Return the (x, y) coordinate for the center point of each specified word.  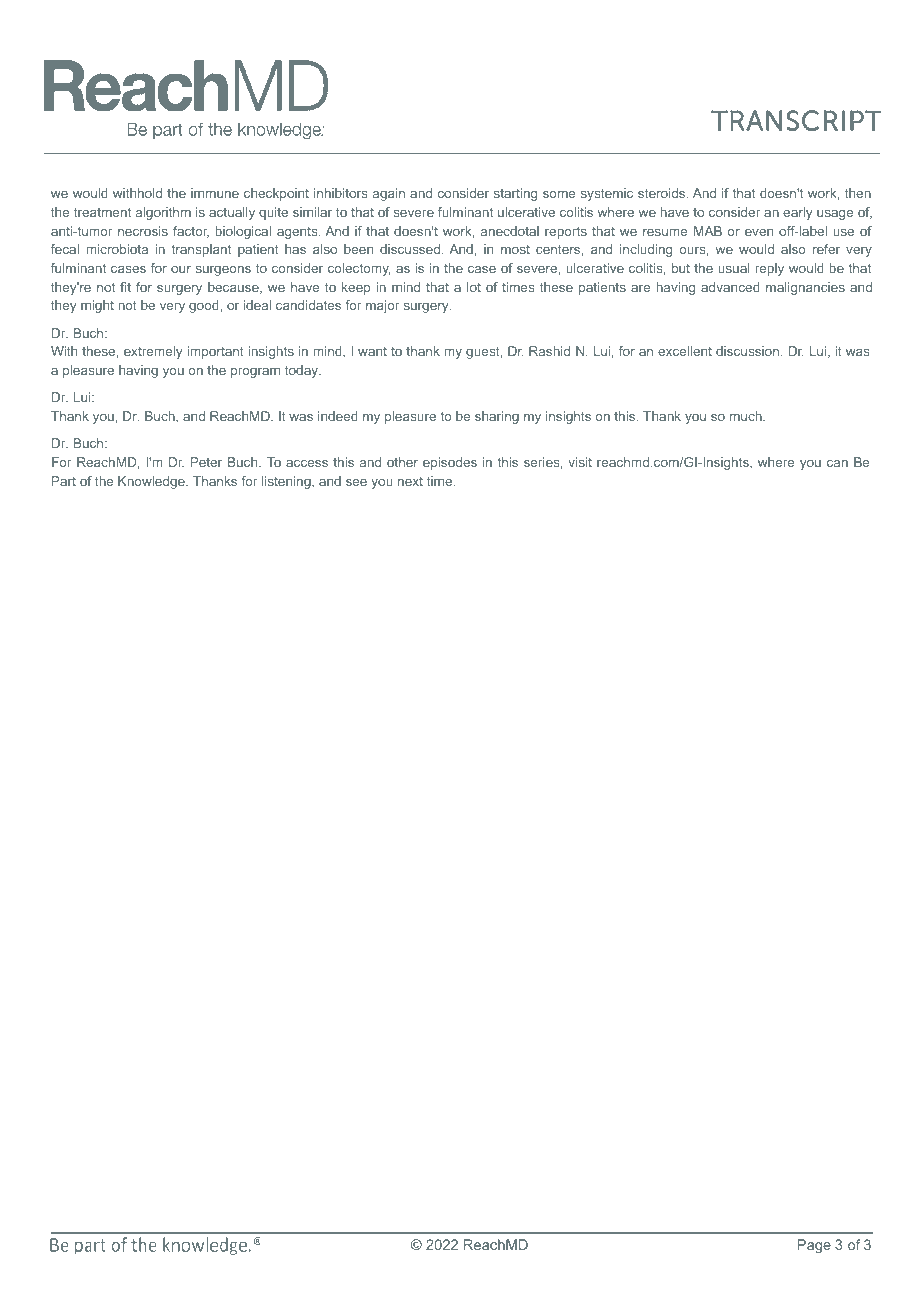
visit (580, 462)
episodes (450, 463)
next (410, 481)
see (356, 482)
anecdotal (510, 231)
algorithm (163, 213)
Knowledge (152, 482)
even (759, 232)
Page (814, 1246)
